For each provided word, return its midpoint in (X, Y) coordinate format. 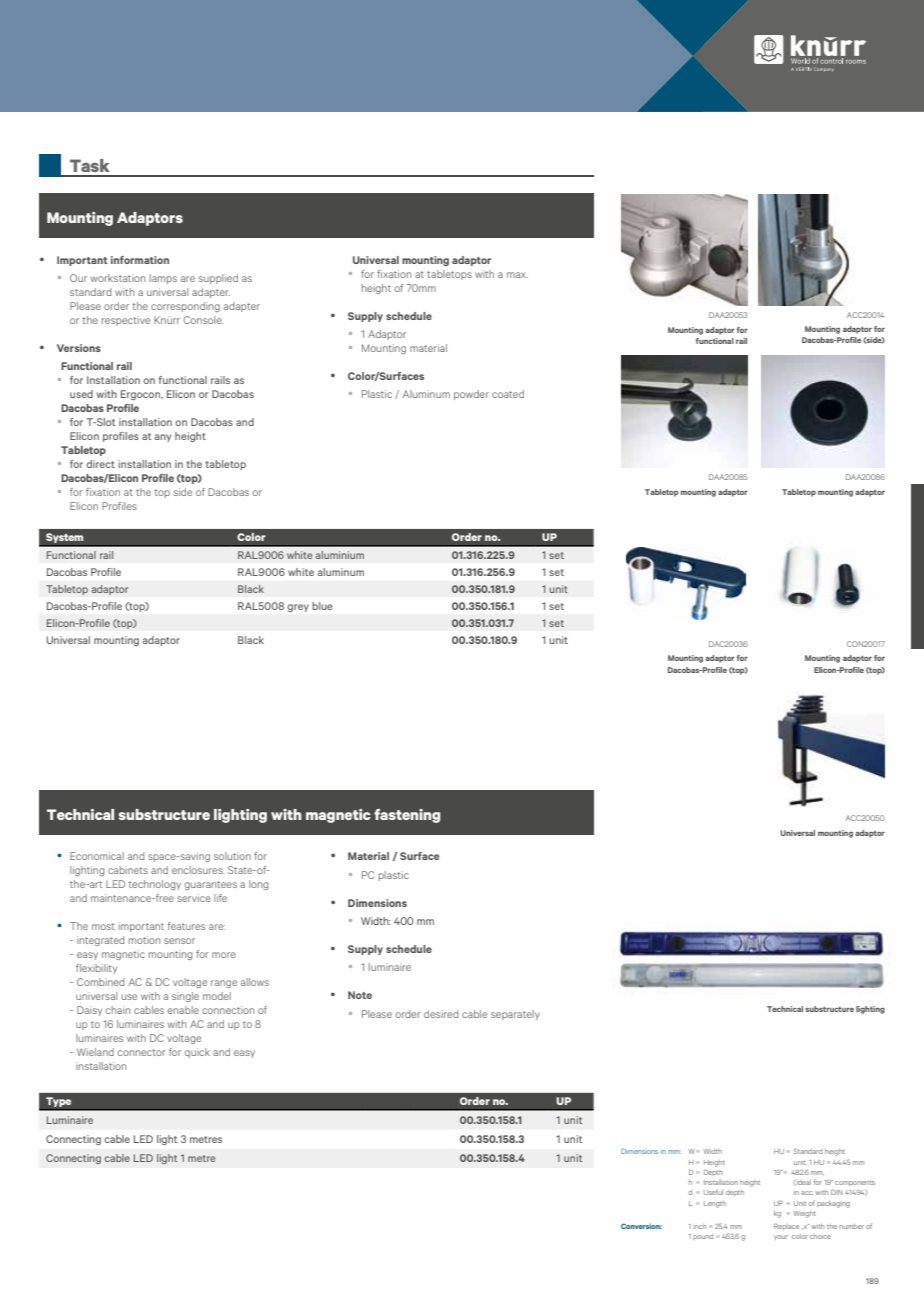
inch (699, 1226)
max (517, 275)
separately (515, 1015)
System (65, 539)
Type (59, 1103)
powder (471, 395)
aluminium (340, 555)
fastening (407, 816)
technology (154, 885)
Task (90, 165)
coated (508, 394)
